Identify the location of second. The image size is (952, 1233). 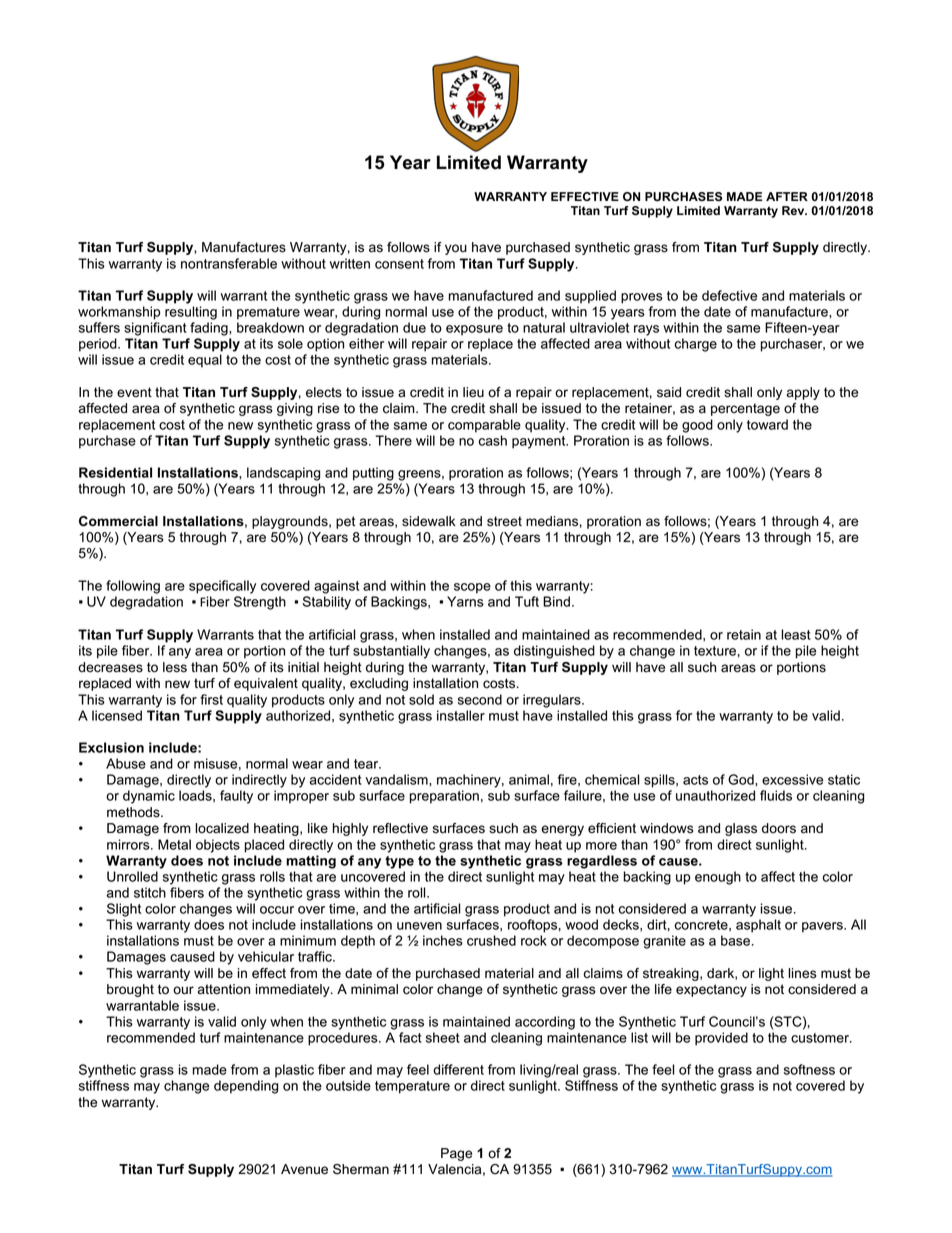
(480, 699).
